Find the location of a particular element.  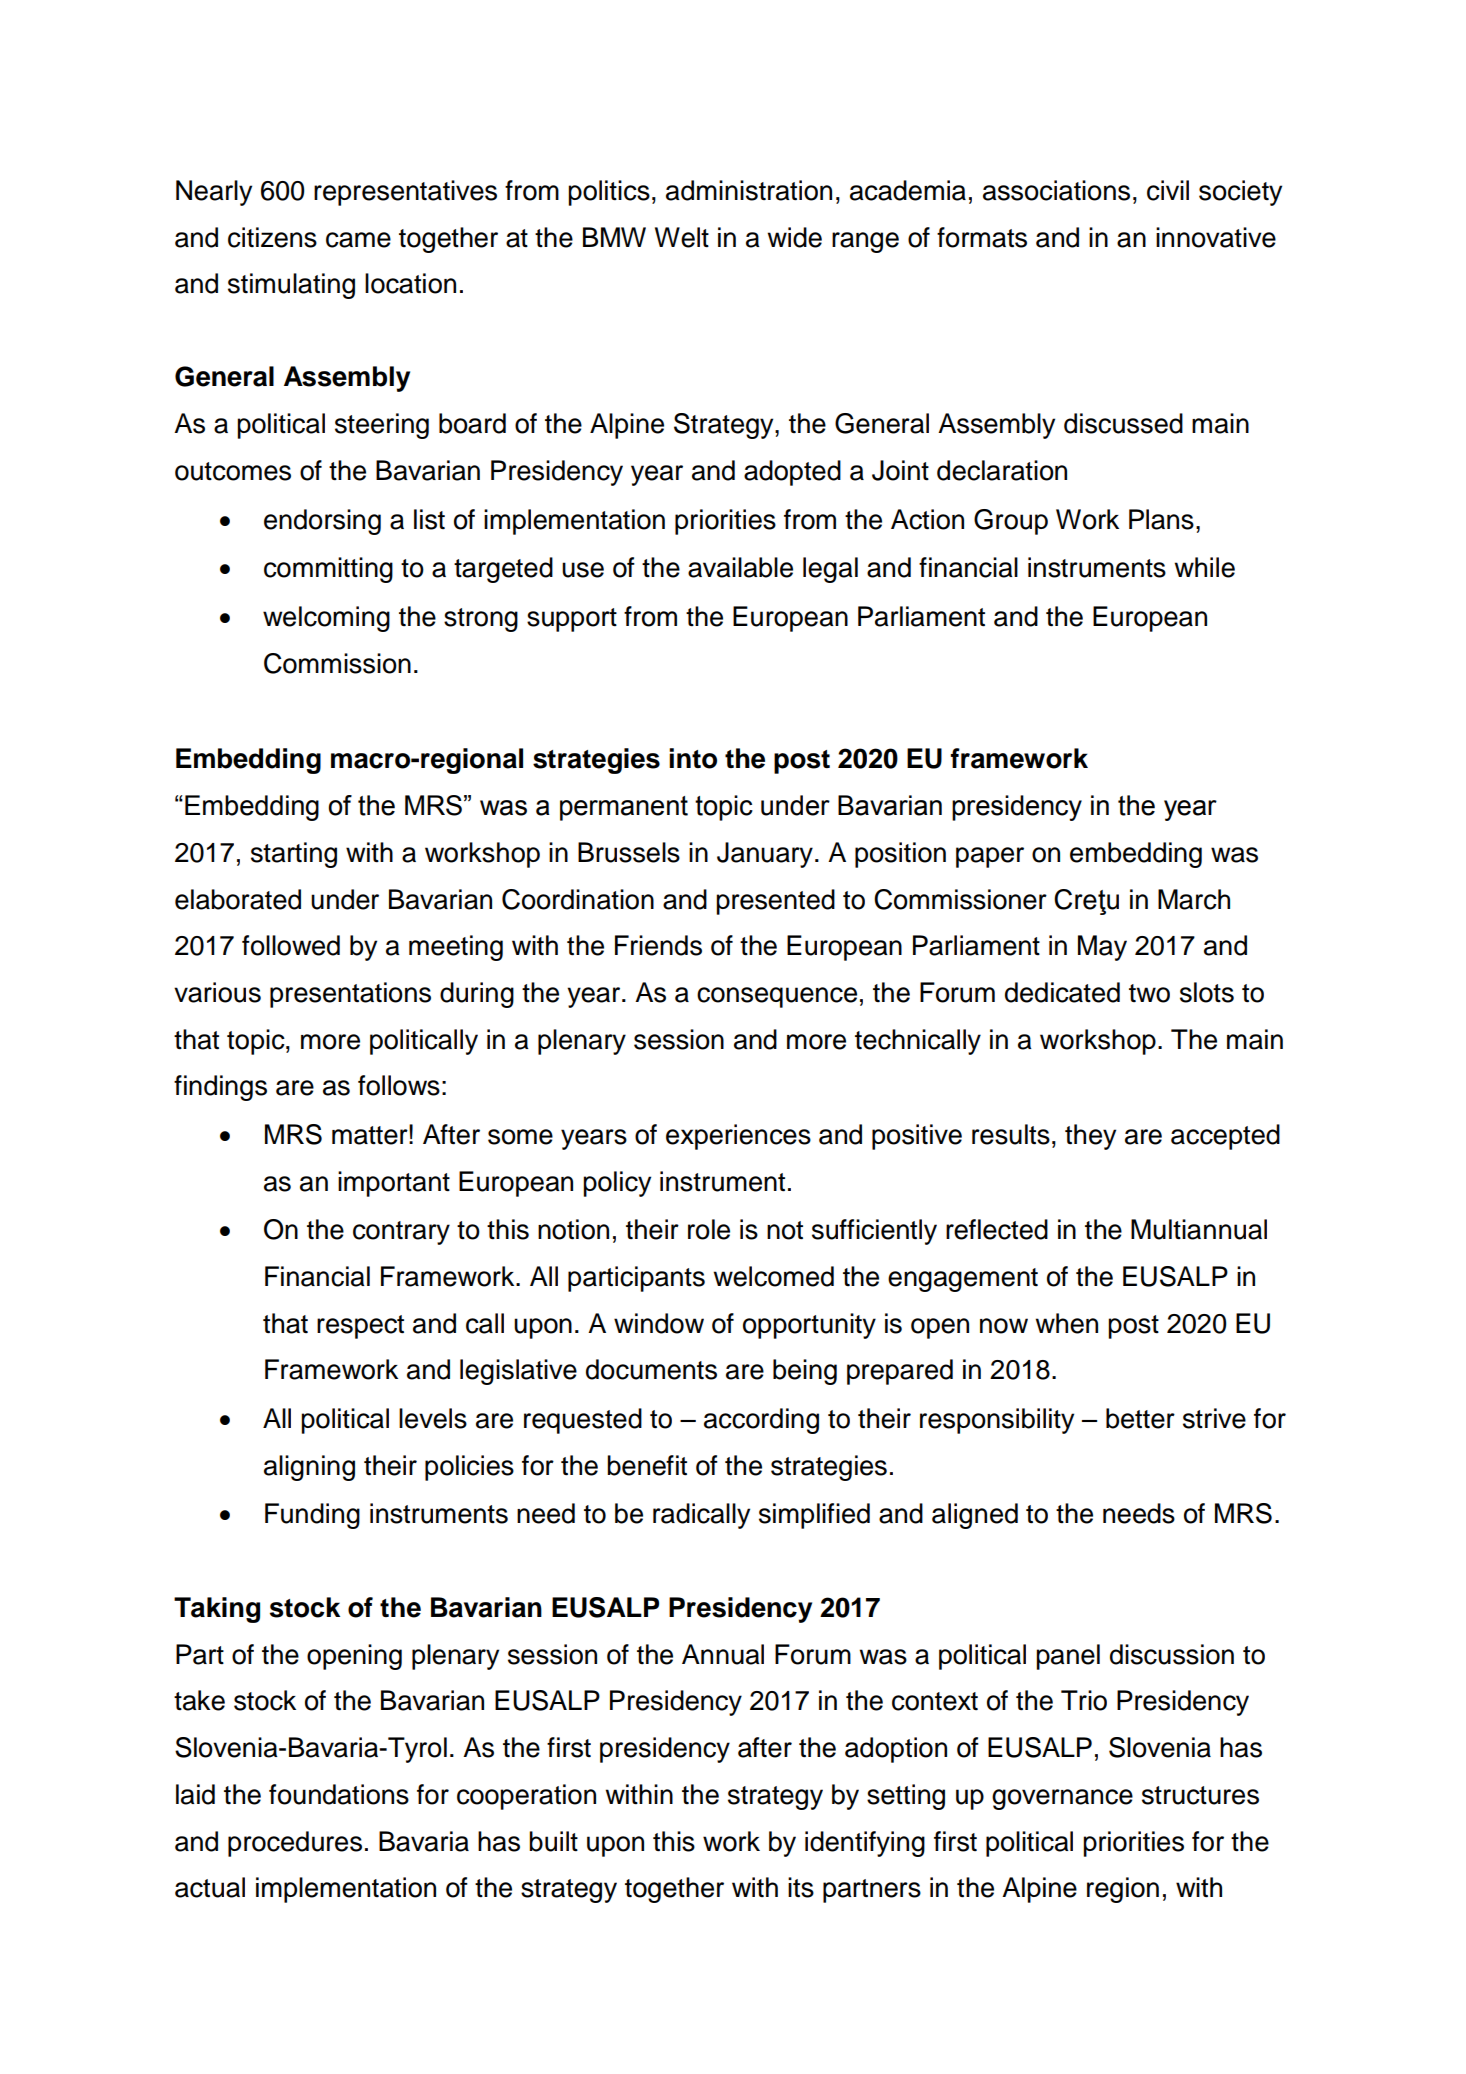

presentations is located at coordinates (350, 995).
